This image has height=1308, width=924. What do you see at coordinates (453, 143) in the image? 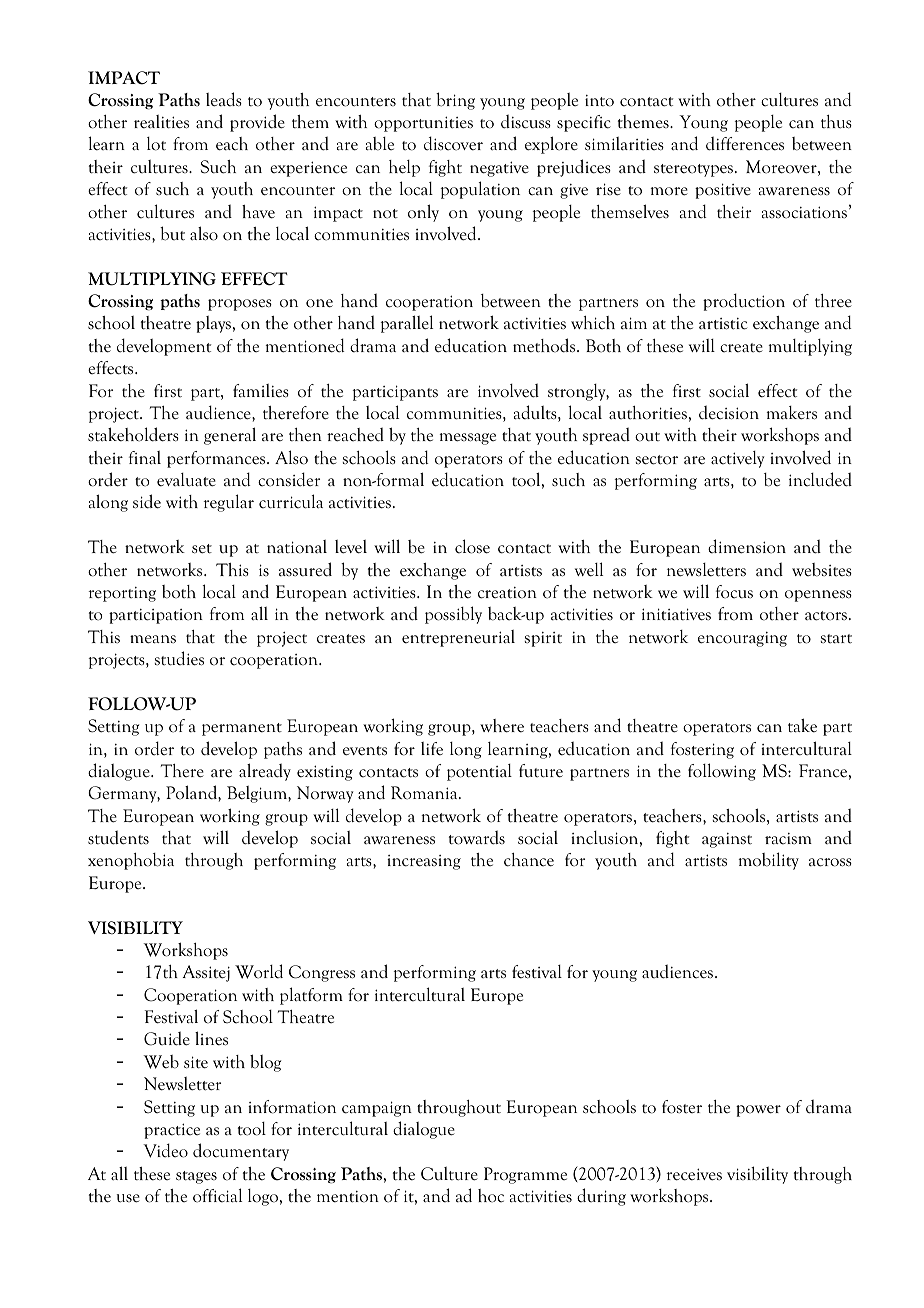
I see `discover` at bounding box center [453, 143].
